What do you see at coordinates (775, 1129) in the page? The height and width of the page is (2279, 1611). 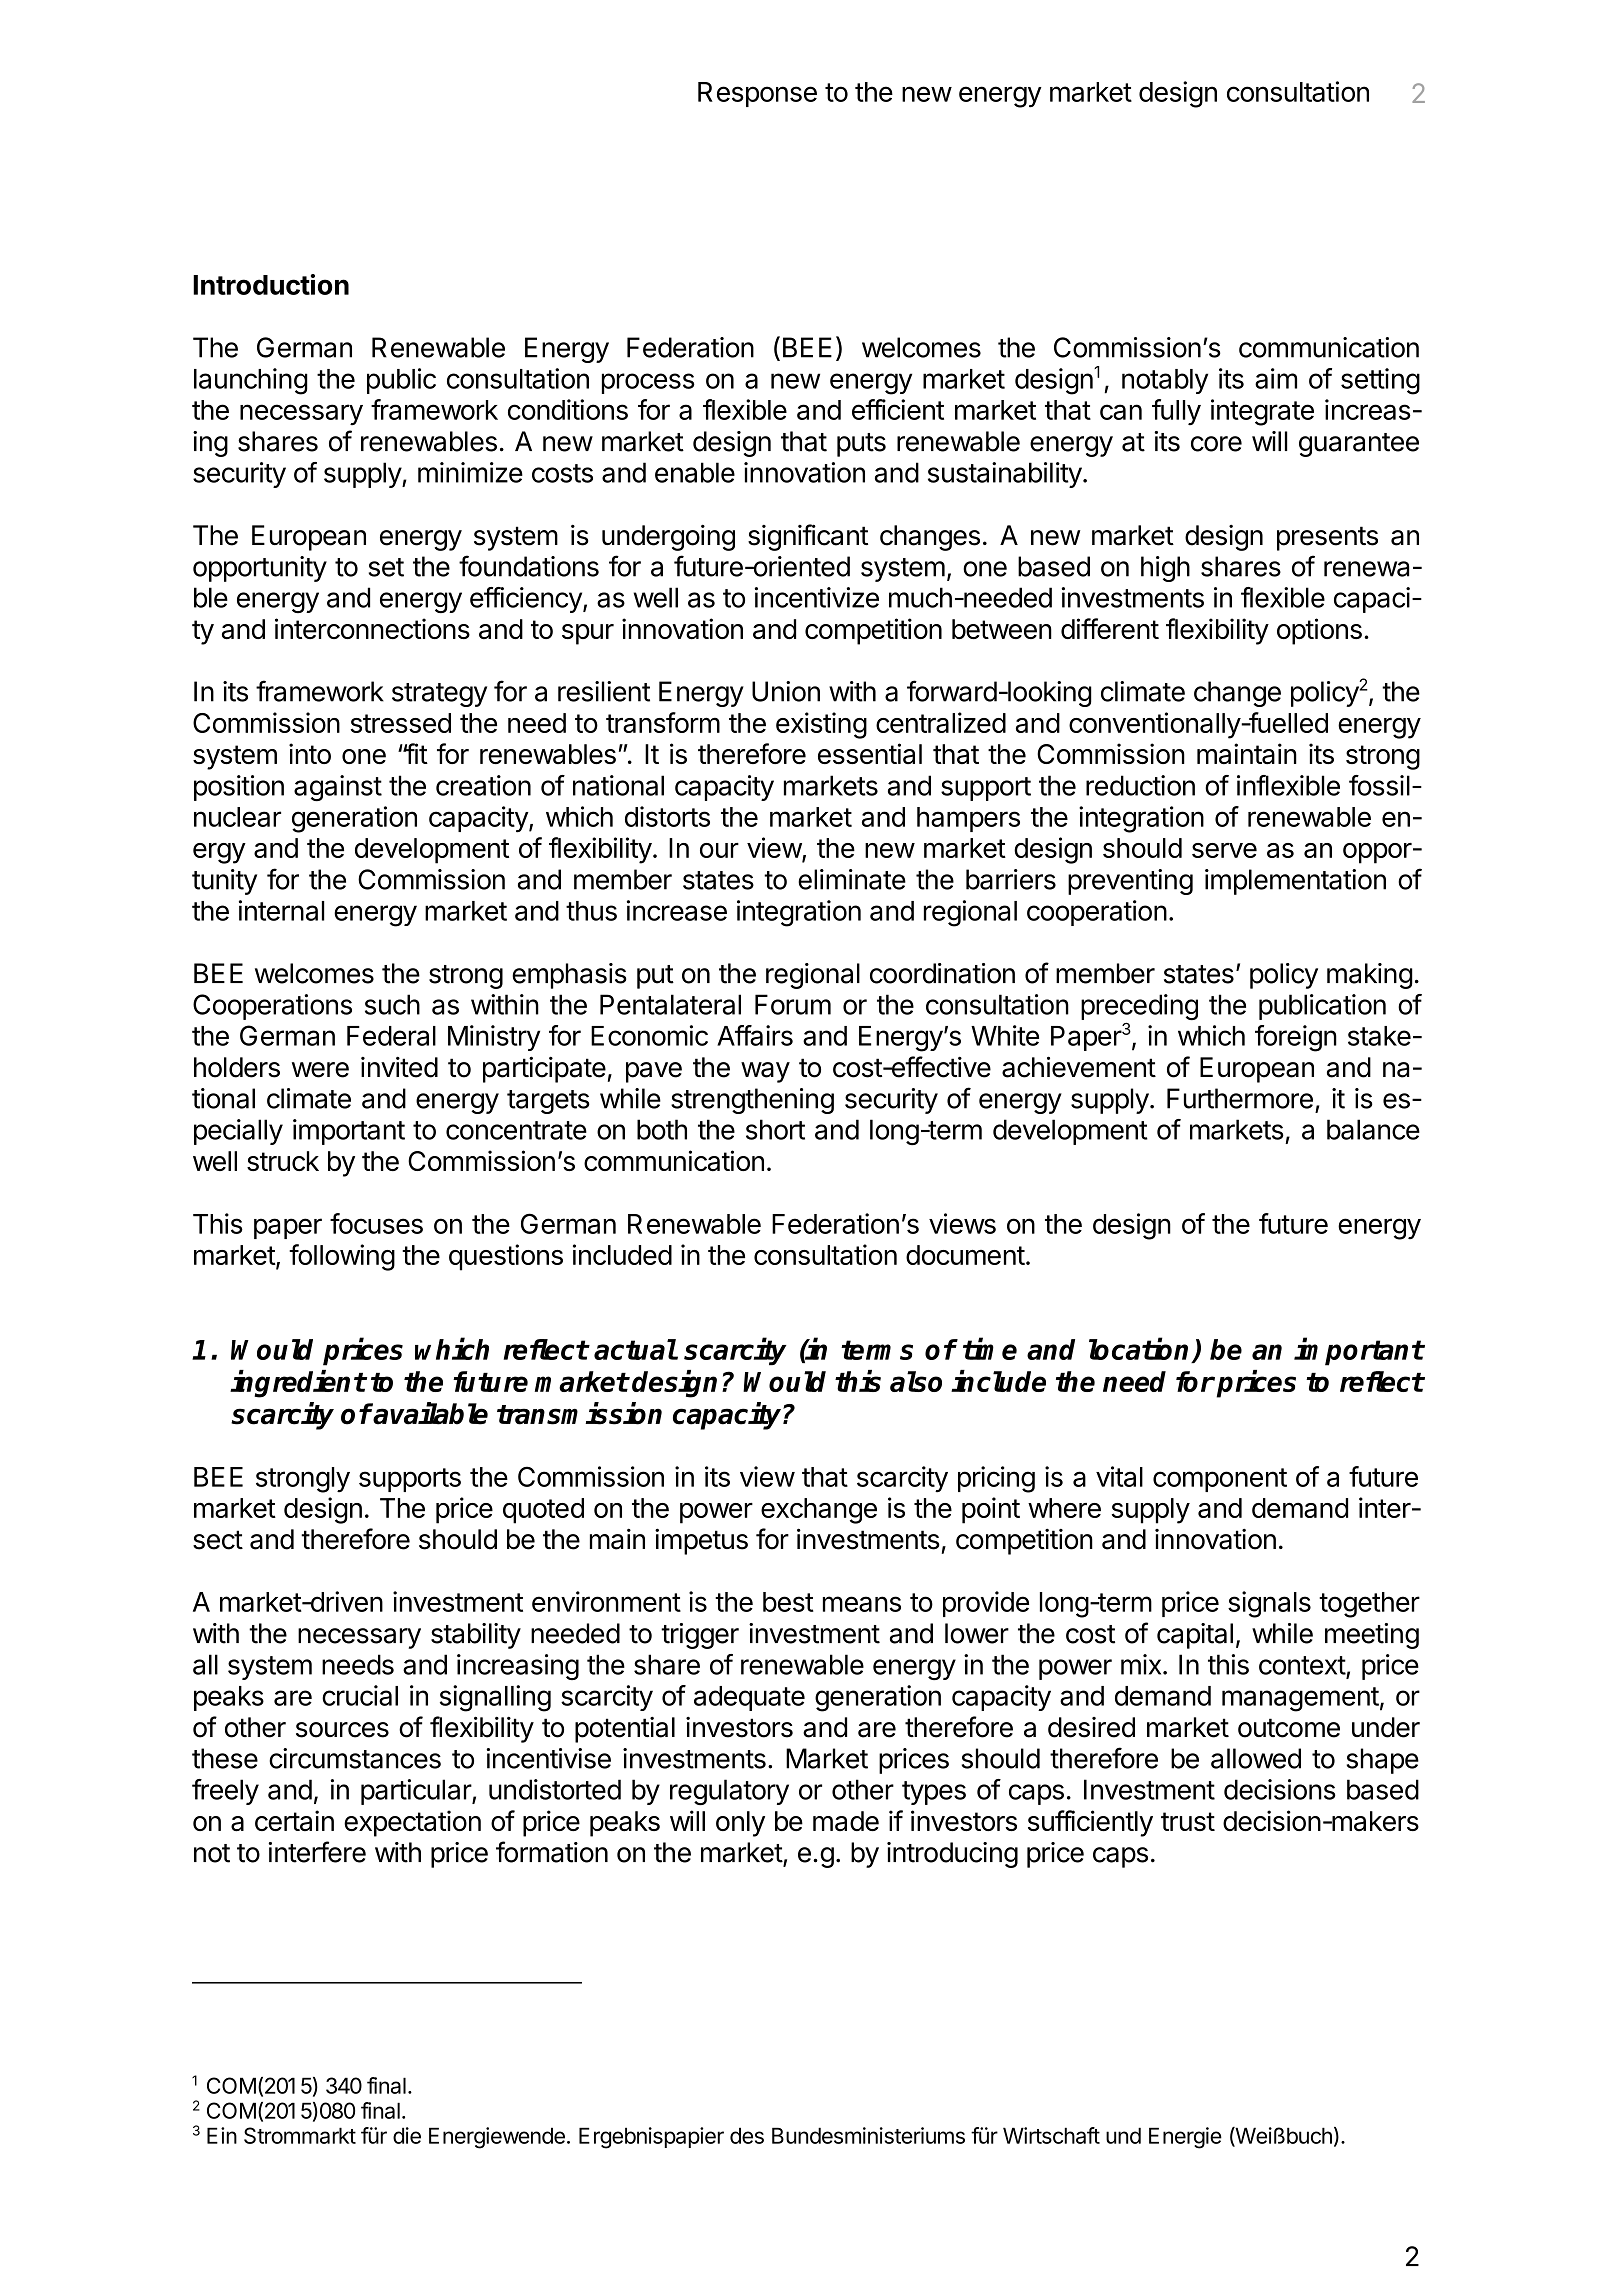 I see `short` at bounding box center [775, 1129].
